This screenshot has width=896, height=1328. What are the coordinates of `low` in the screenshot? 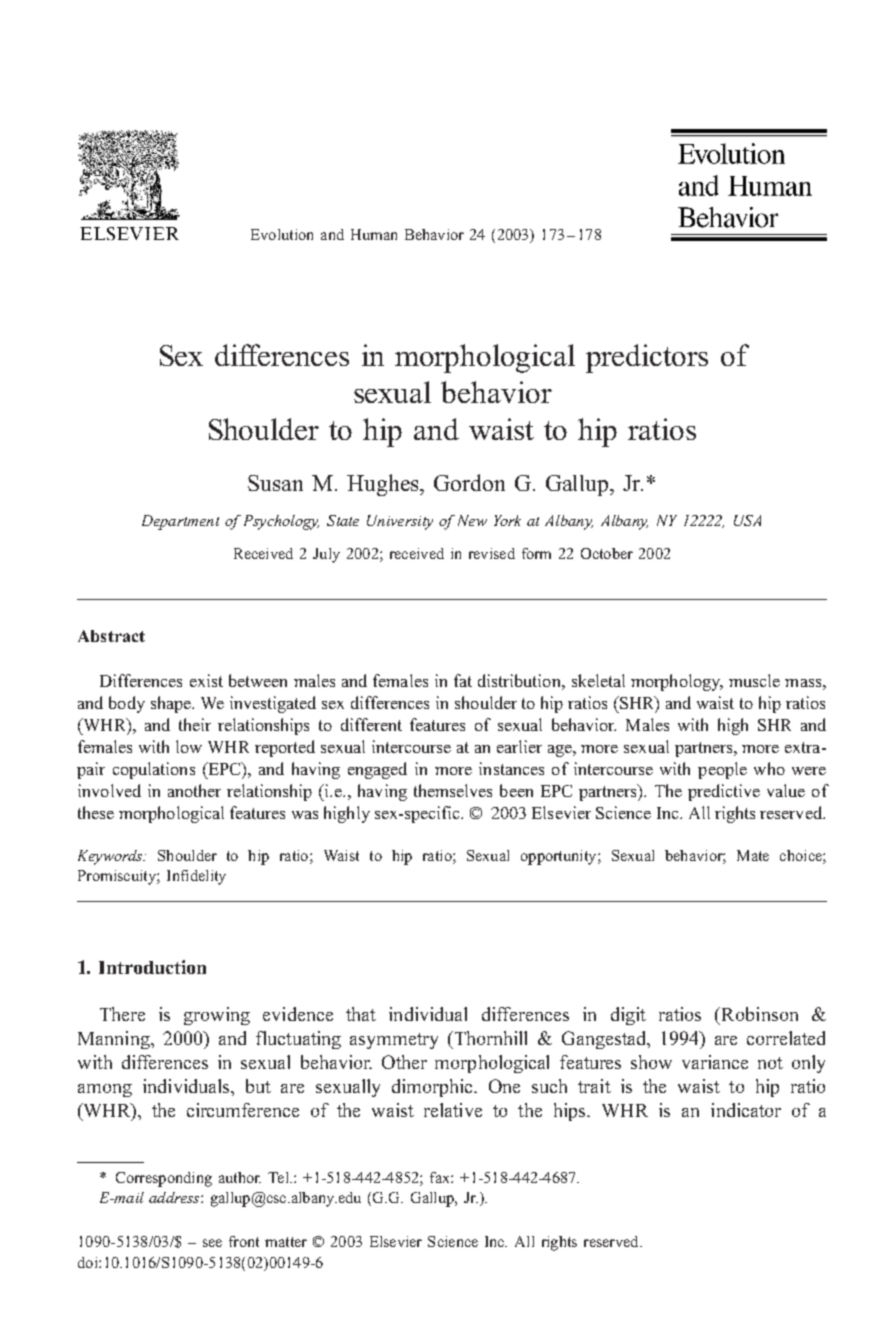 It's located at (189, 746).
